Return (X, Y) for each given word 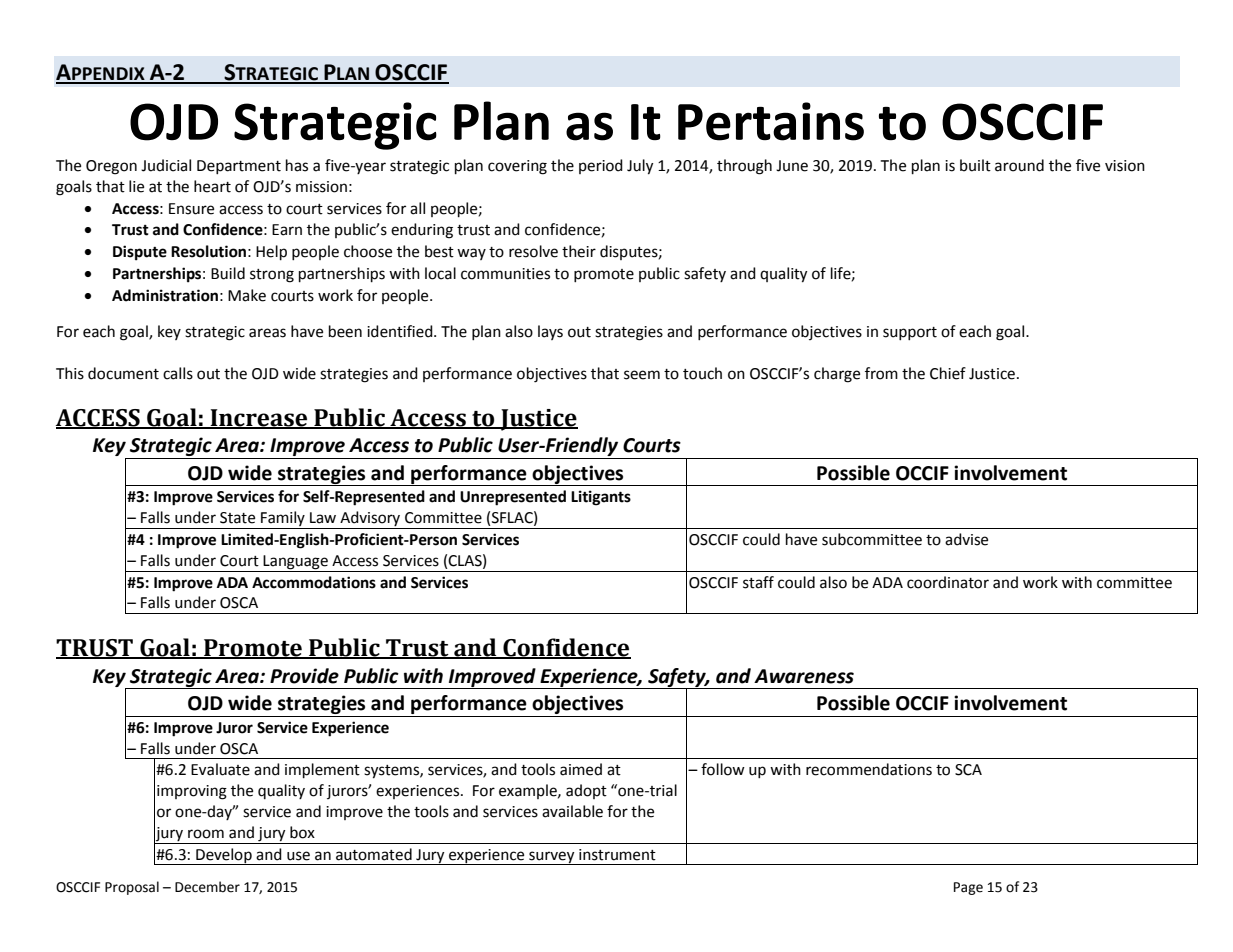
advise (966, 539)
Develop (224, 856)
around (1019, 165)
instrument (617, 855)
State (237, 518)
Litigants (601, 498)
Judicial (166, 165)
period (601, 166)
